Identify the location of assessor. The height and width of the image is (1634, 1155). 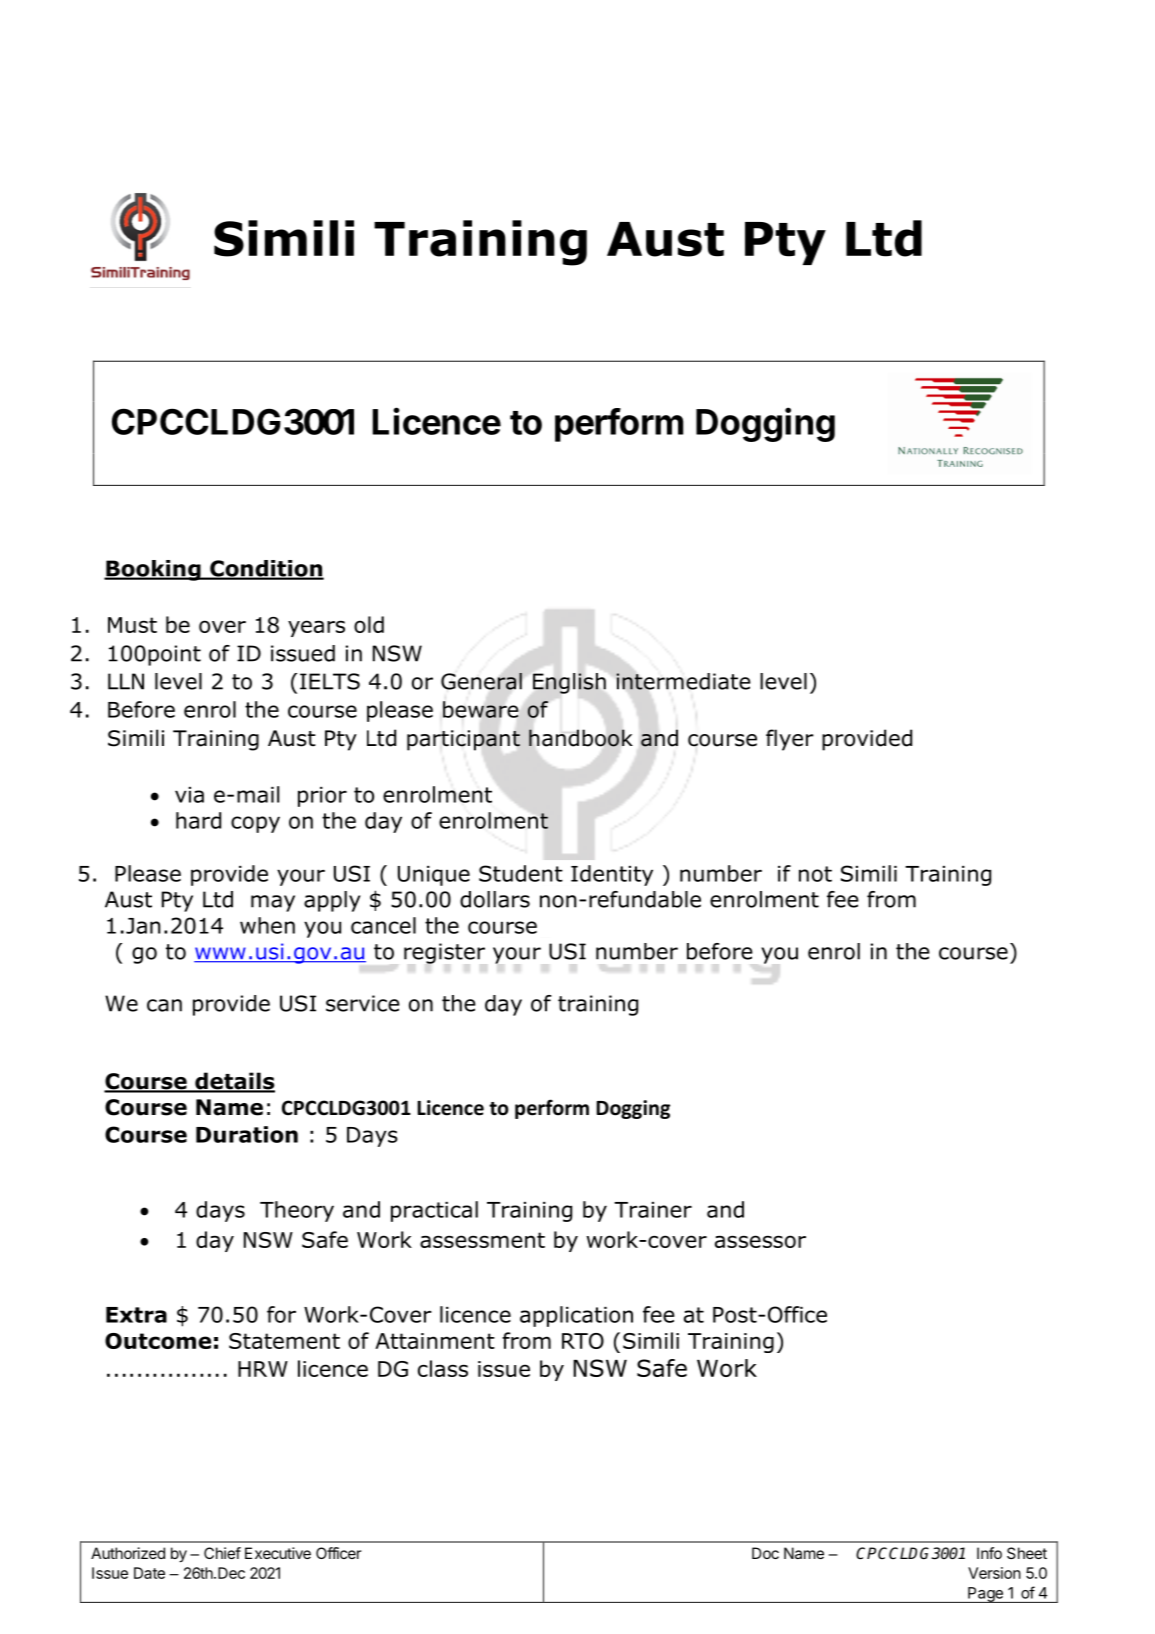
(760, 1241).
